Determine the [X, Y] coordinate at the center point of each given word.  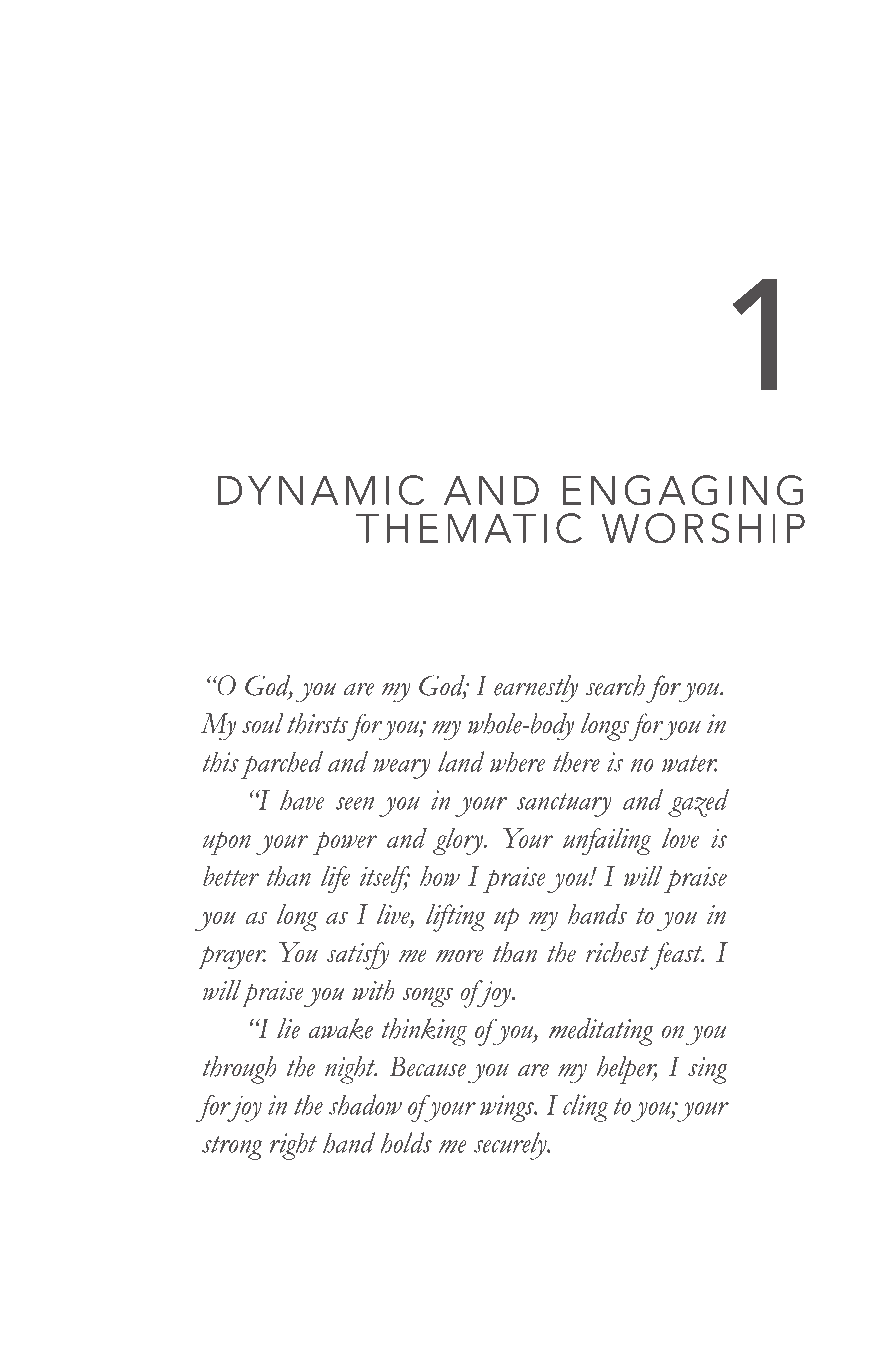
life [335, 880]
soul [263, 723]
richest [617, 952]
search [615, 685]
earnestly [536, 689]
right [293, 1146]
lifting [455, 918]
